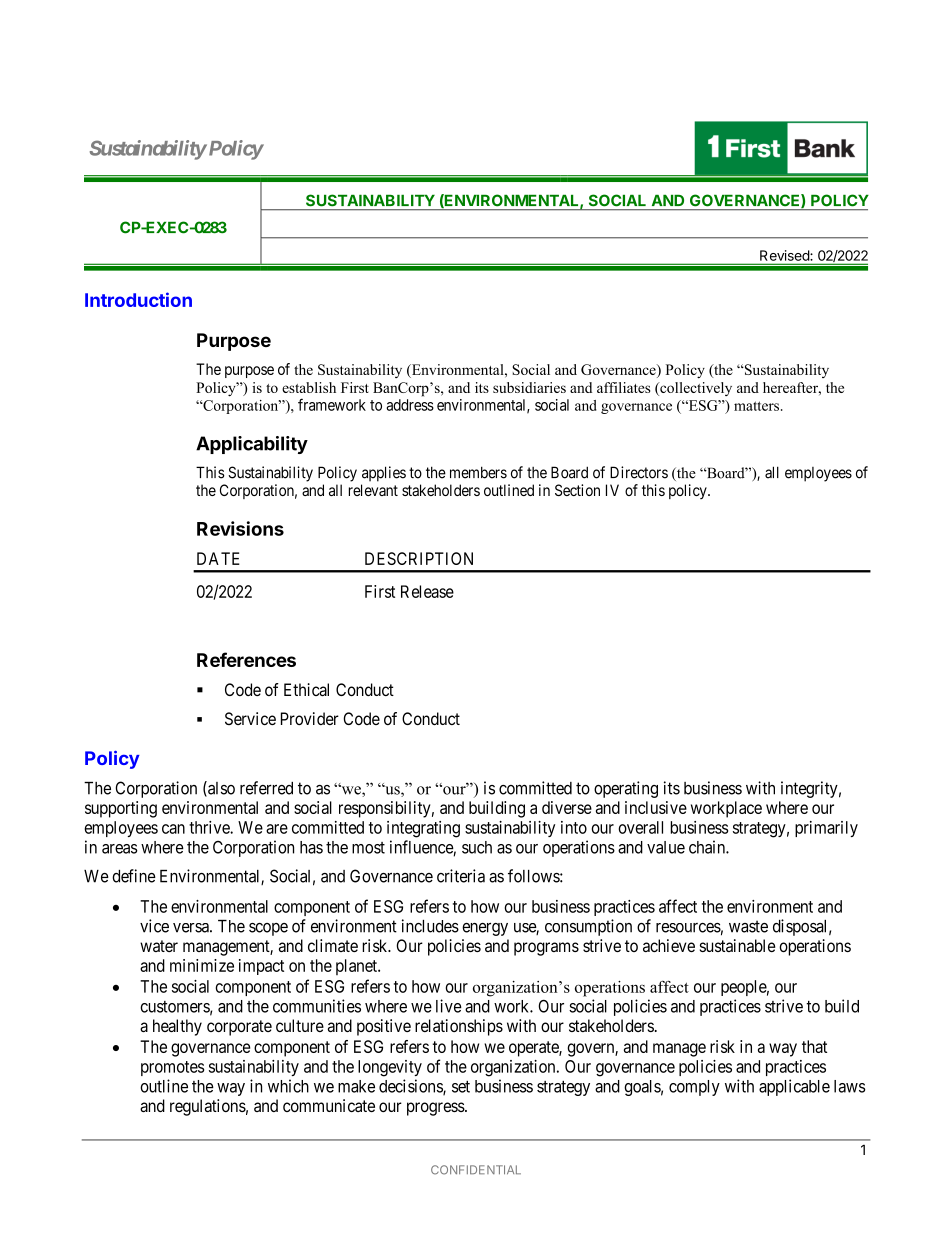 The width and height of the screenshot is (952, 1233). What do you see at coordinates (218, 558) in the screenshot?
I see `DATE` at bounding box center [218, 558].
